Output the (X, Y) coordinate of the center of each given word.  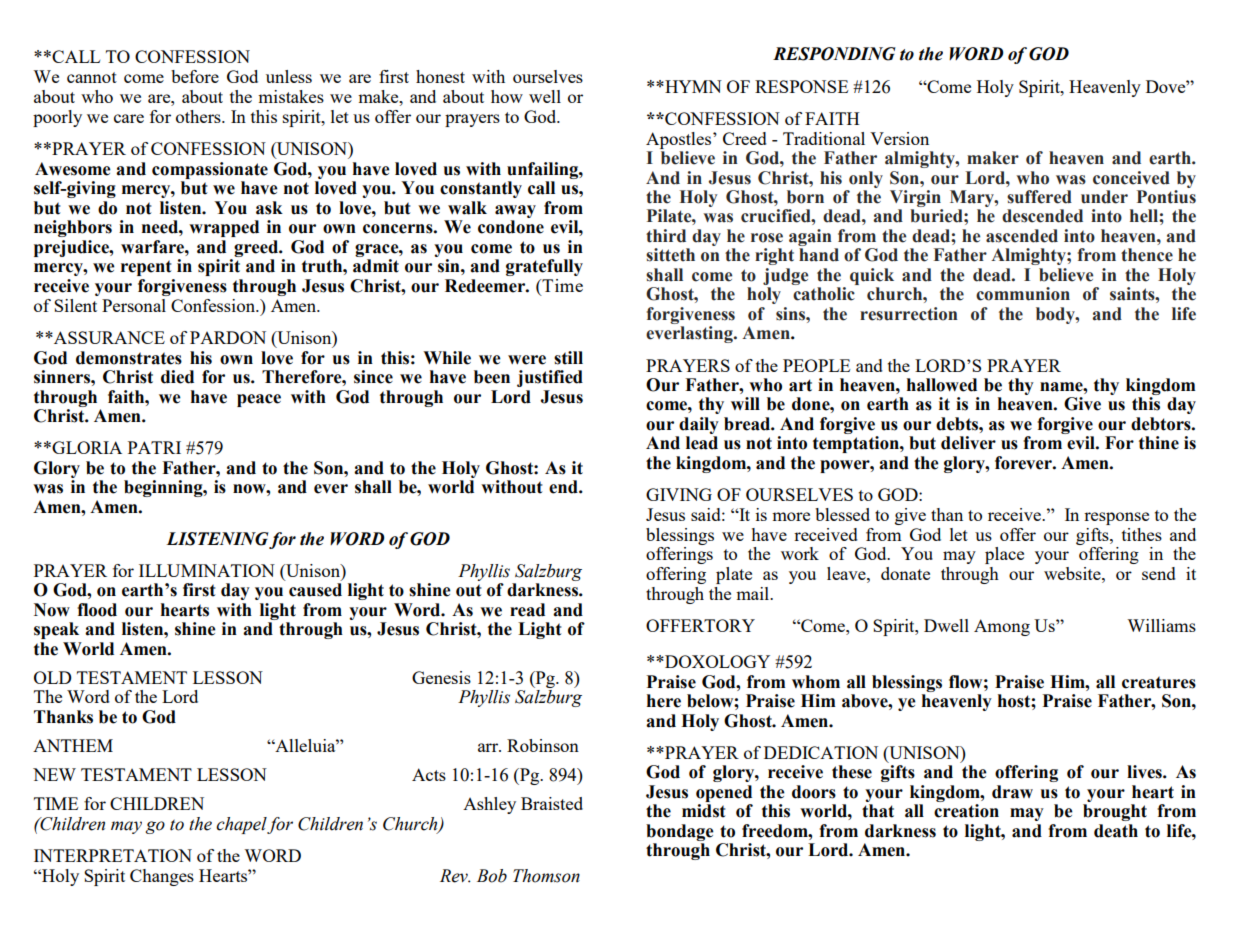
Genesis (441, 677)
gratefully (544, 267)
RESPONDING (834, 54)
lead (702, 443)
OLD (53, 677)
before (195, 76)
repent (146, 268)
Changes (162, 877)
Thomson (546, 876)
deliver (968, 443)
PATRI (154, 447)
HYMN (692, 86)
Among (1002, 627)
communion (1023, 294)
